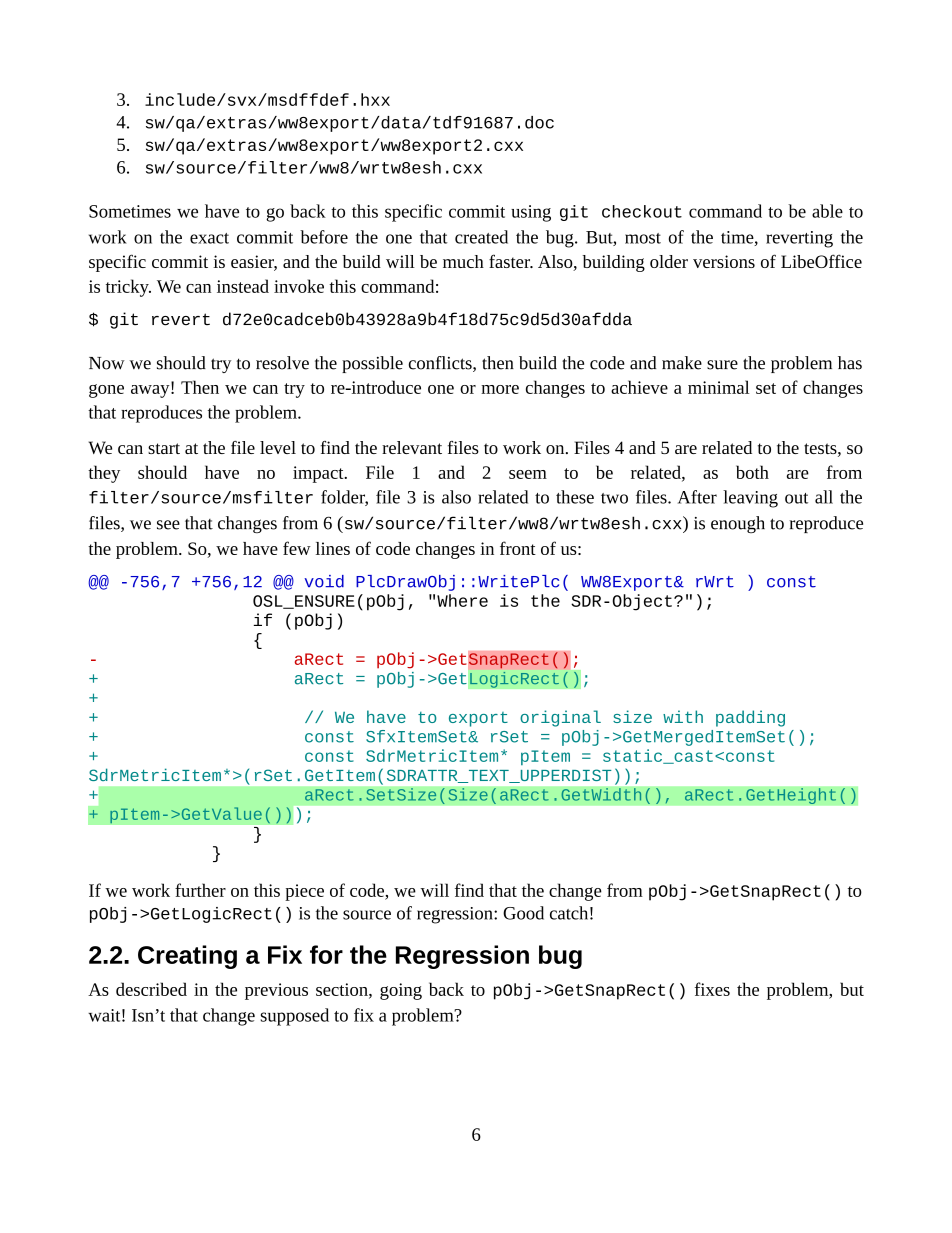 This screenshot has width=952, height=1233. What do you see at coordinates (151, 989) in the screenshot?
I see `described` at bounding box center [151, 989].
